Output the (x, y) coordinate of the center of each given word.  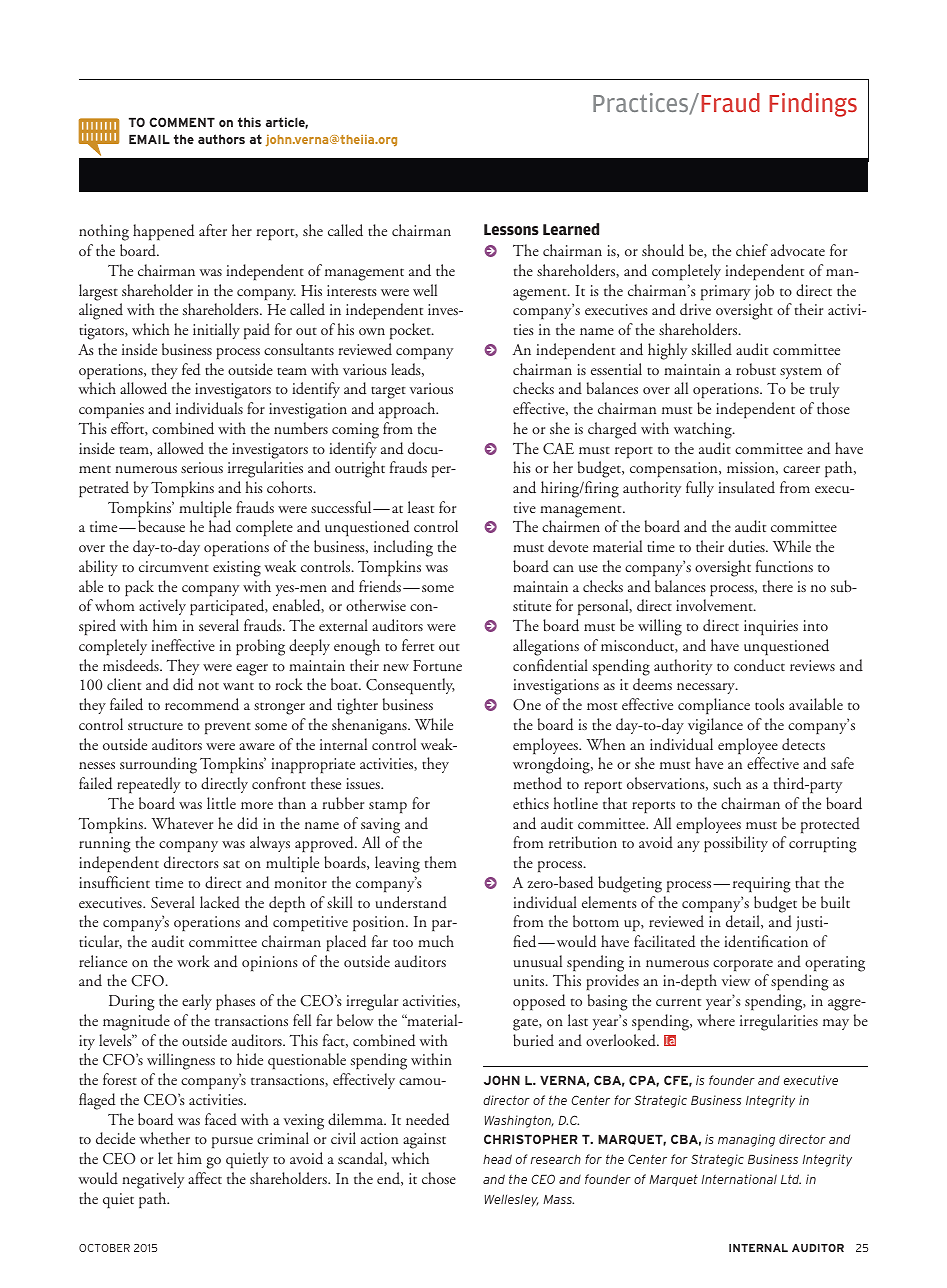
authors (221, 139)
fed (191, 369)
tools (769, 704)
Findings (813, 105)
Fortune (437, 666)
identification (766, 941)
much (436, 941)
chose (439, 1178)
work (193, 961)
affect (205, 1178)
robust (756, 369)
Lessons (511, 229)
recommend (202, 704)
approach (408, 410)
